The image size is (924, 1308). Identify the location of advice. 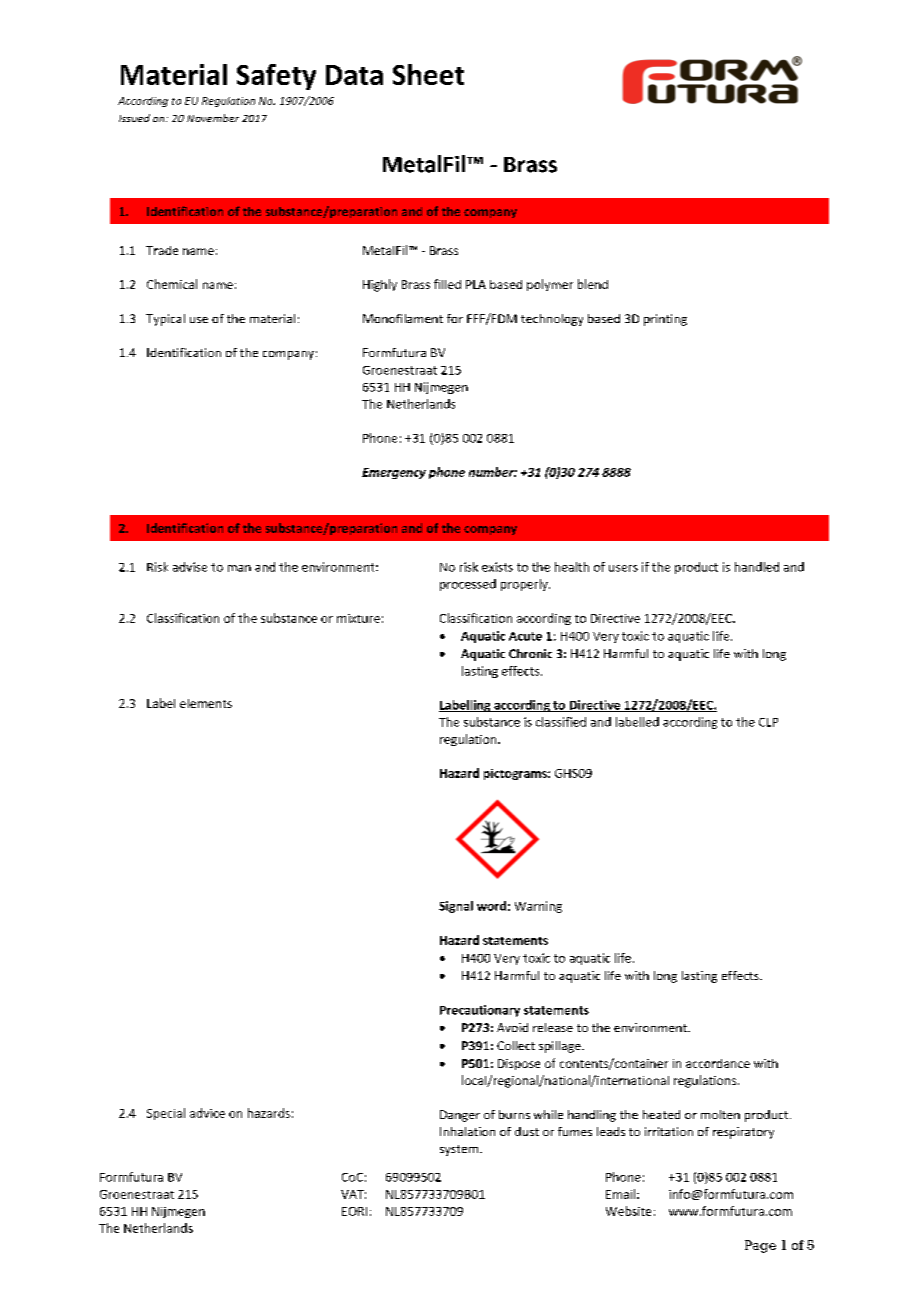
(207, 1113).
